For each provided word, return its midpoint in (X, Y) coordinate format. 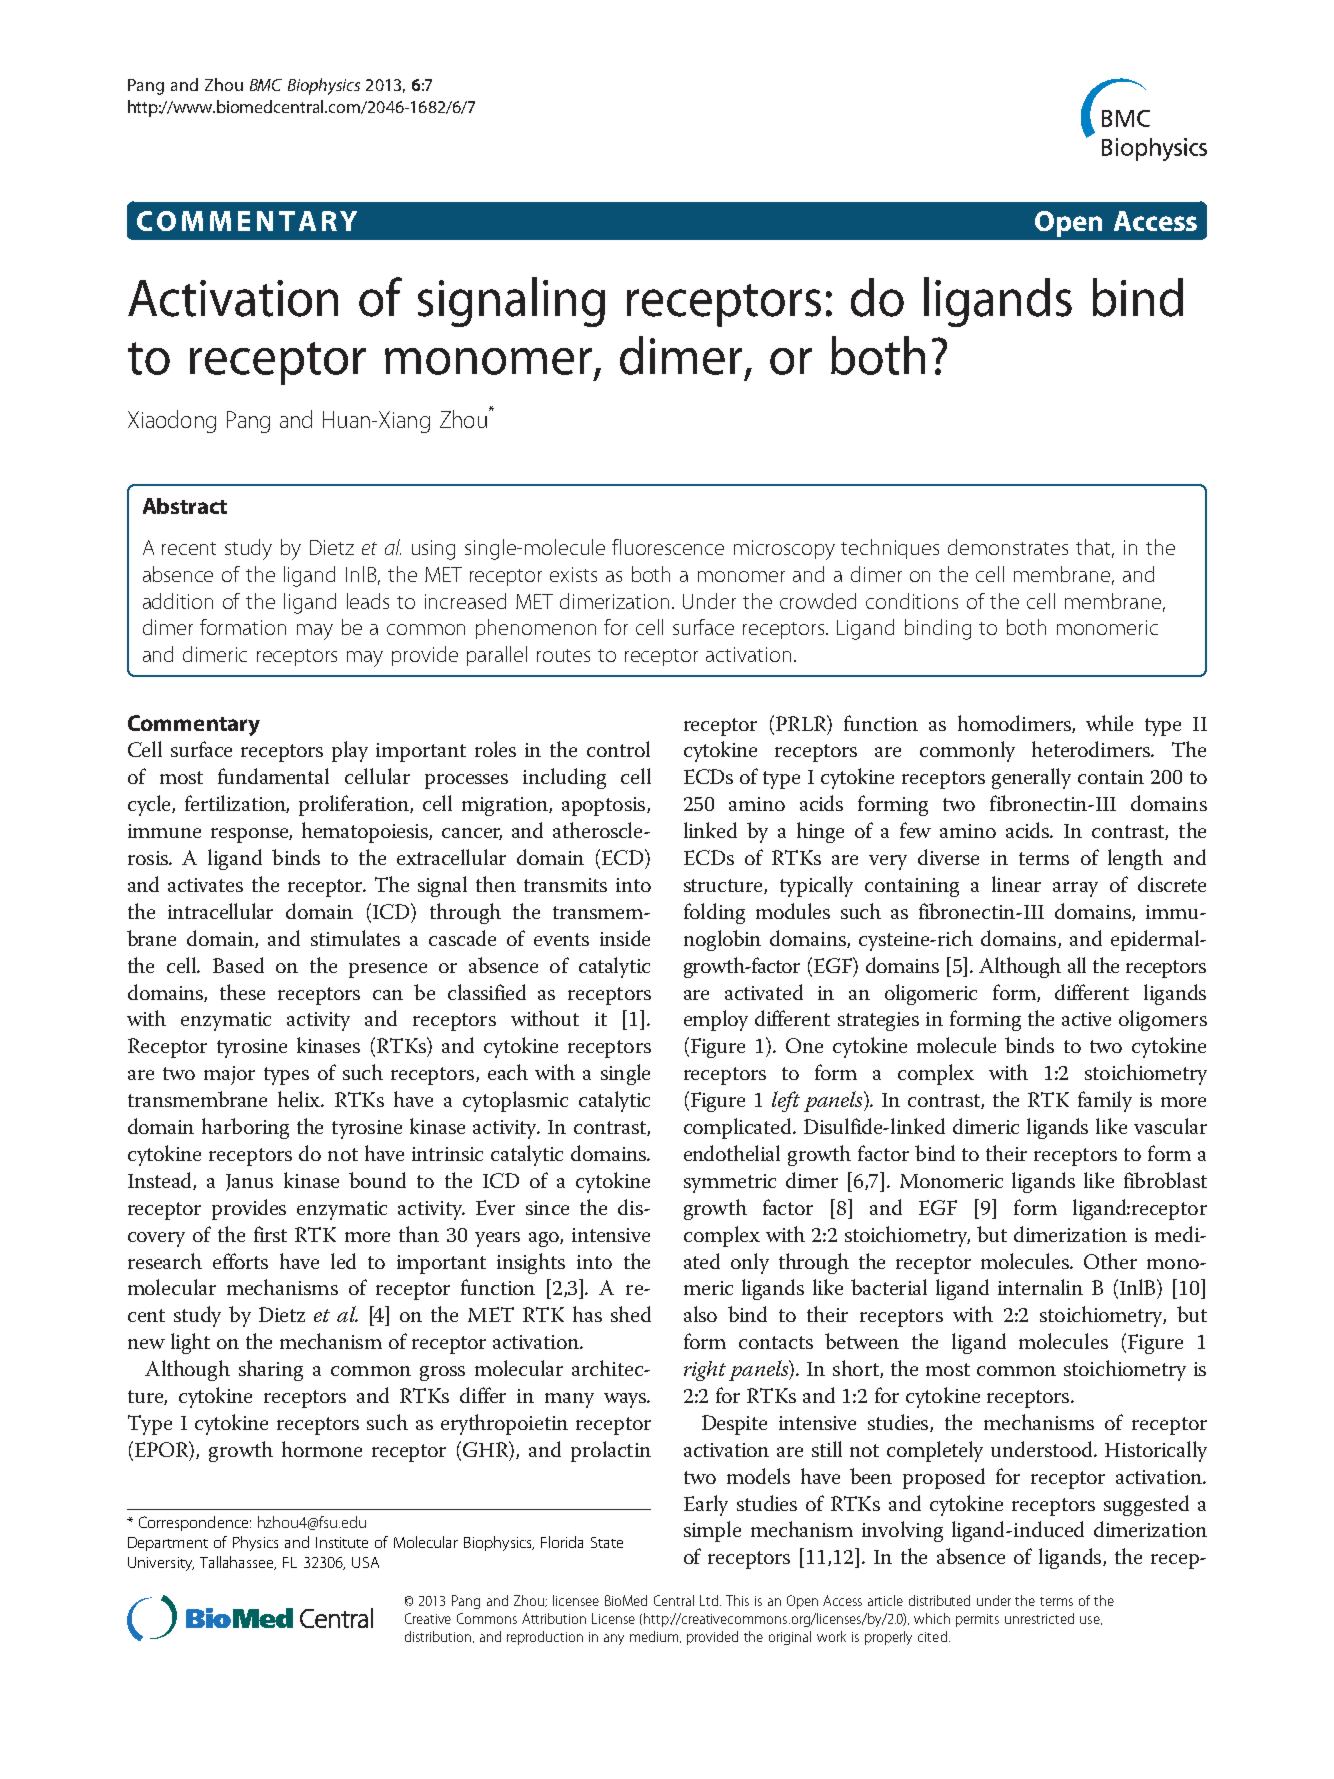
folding (714, 913)
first (270, 1234)
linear (1016, 884)
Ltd (710, 1600)
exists (573, 574)
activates (205, 885)
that (1095, 548)
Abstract (185, 506)
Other (1110, 1261)
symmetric (730, 1183)
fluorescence (668, 547)
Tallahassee (238, 1563)
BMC (266, 85)
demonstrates (1008, 547)
